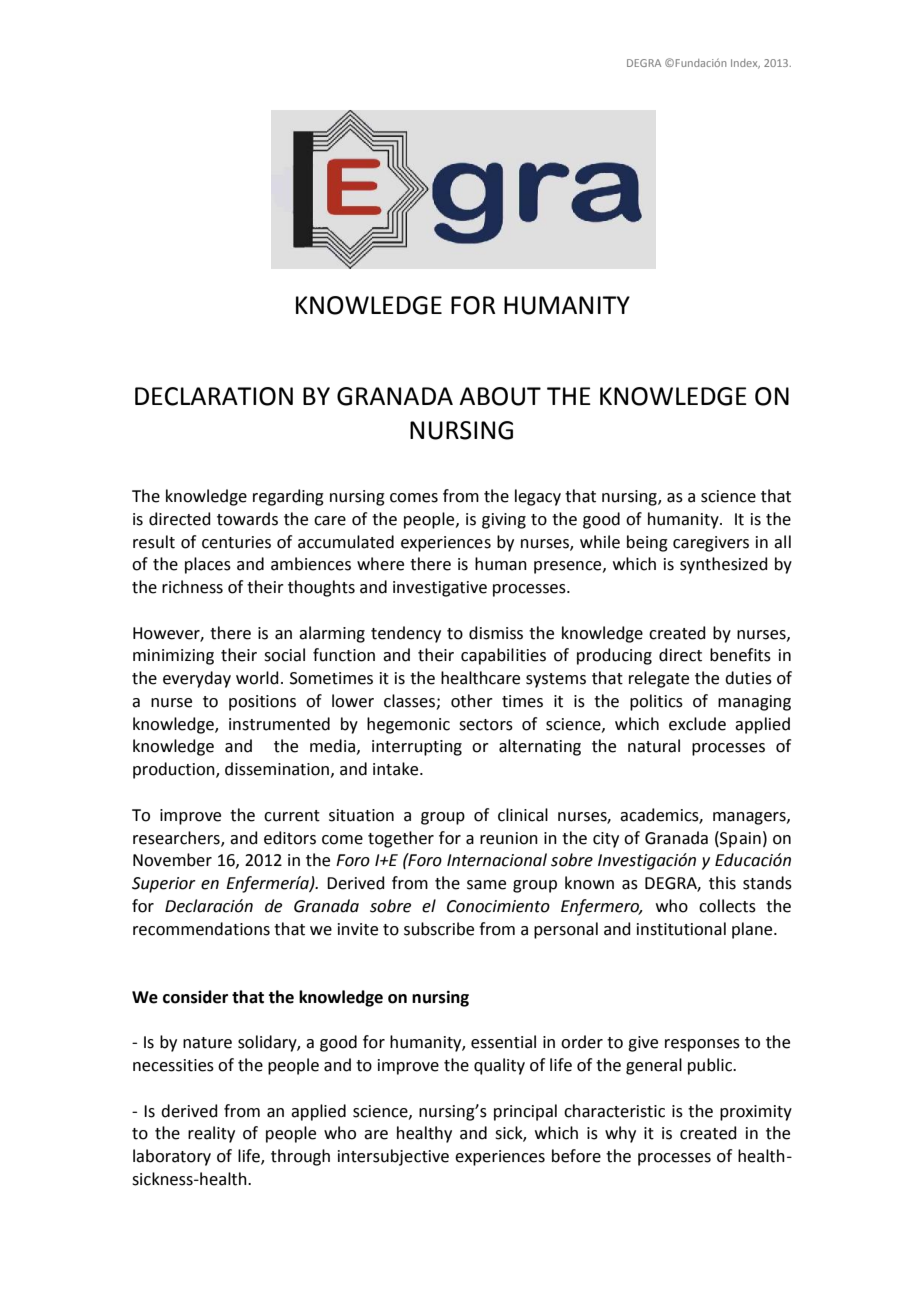 This screenshot has width=924, height=1308. Describe the element at coordinates (681, 929) in the screenshot. I see `institutional` at that location.
